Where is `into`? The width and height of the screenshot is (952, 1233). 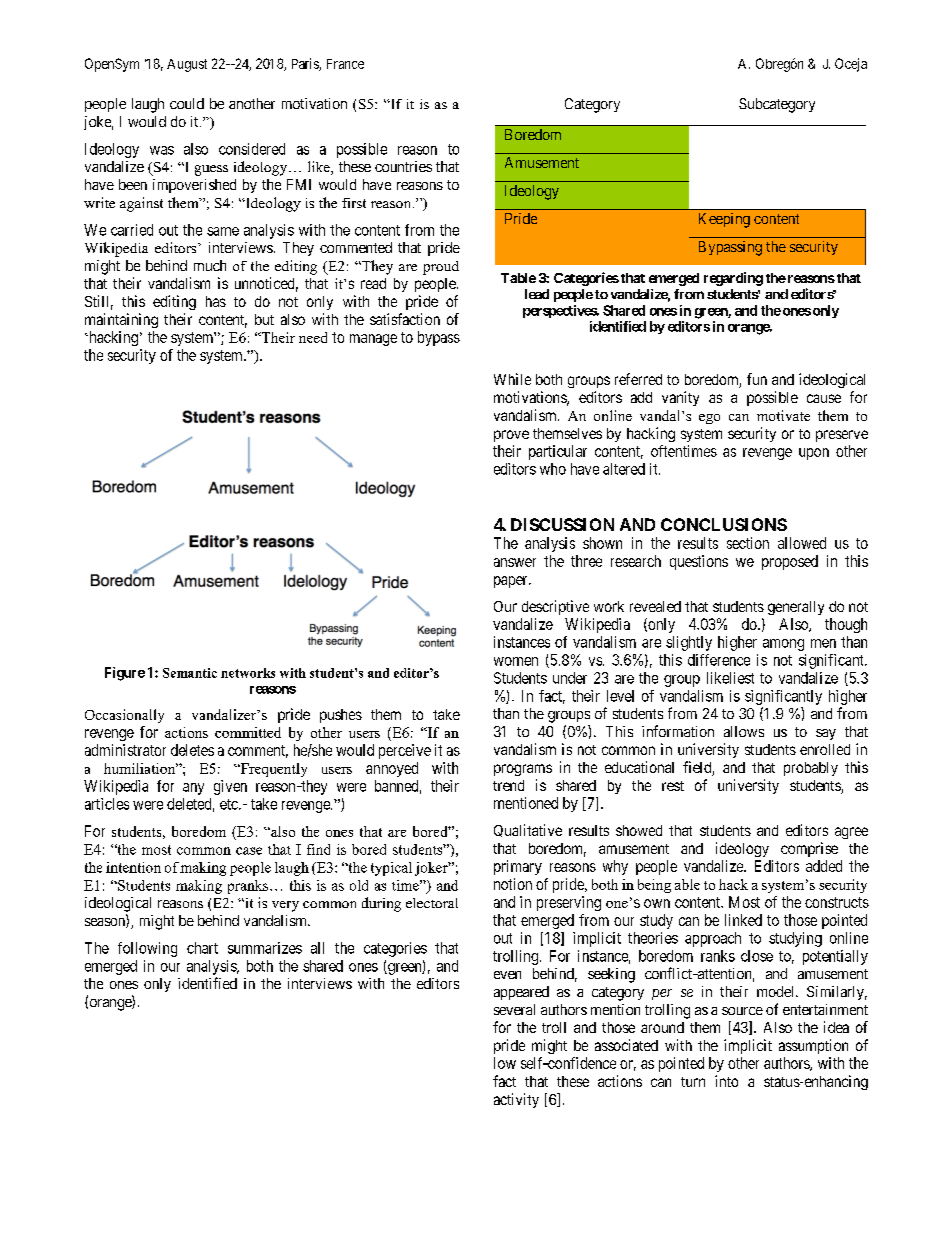
into is located at coordinates (726, 1081).
